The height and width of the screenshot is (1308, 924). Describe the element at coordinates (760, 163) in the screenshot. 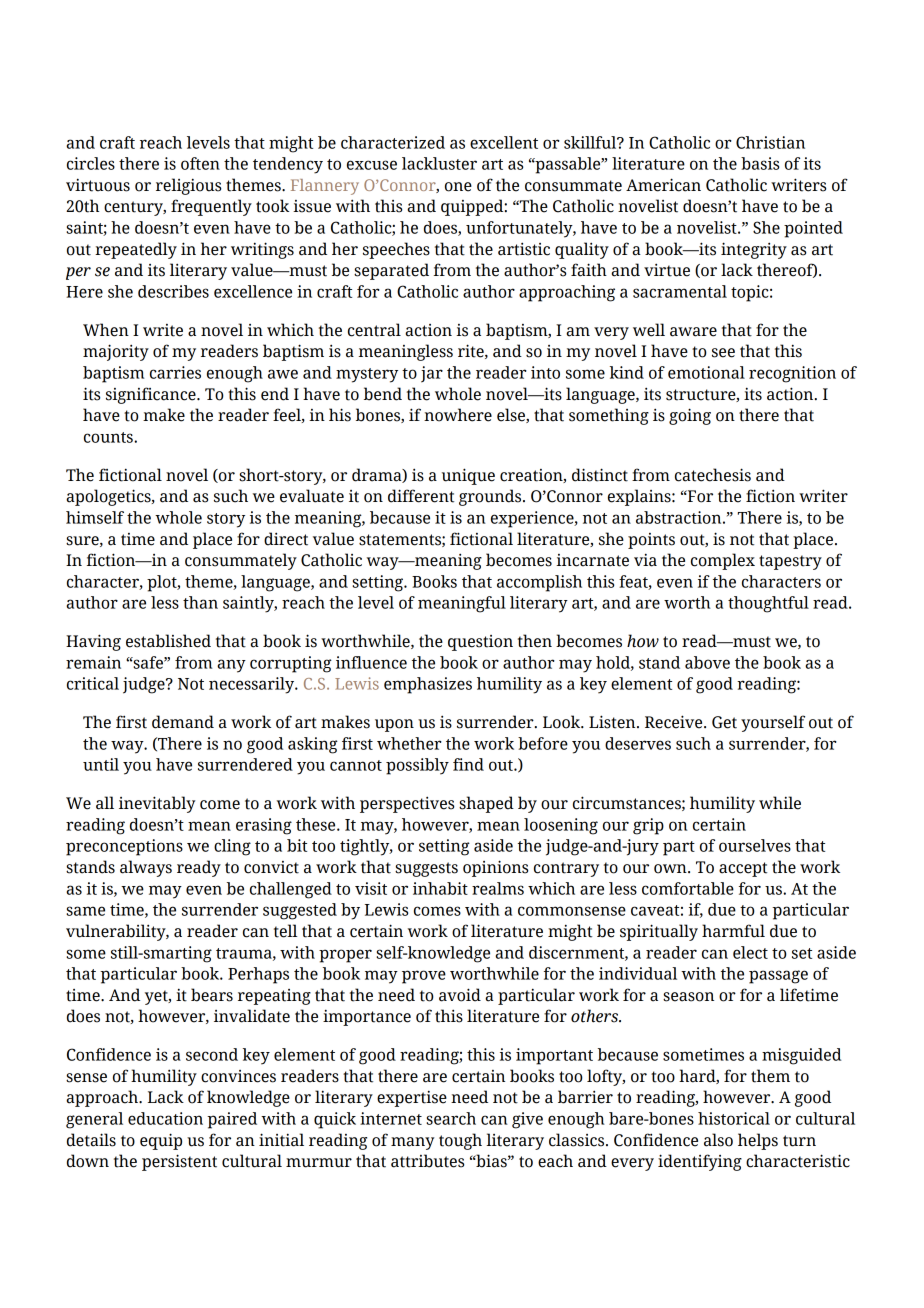

I see `basis` at that location.
